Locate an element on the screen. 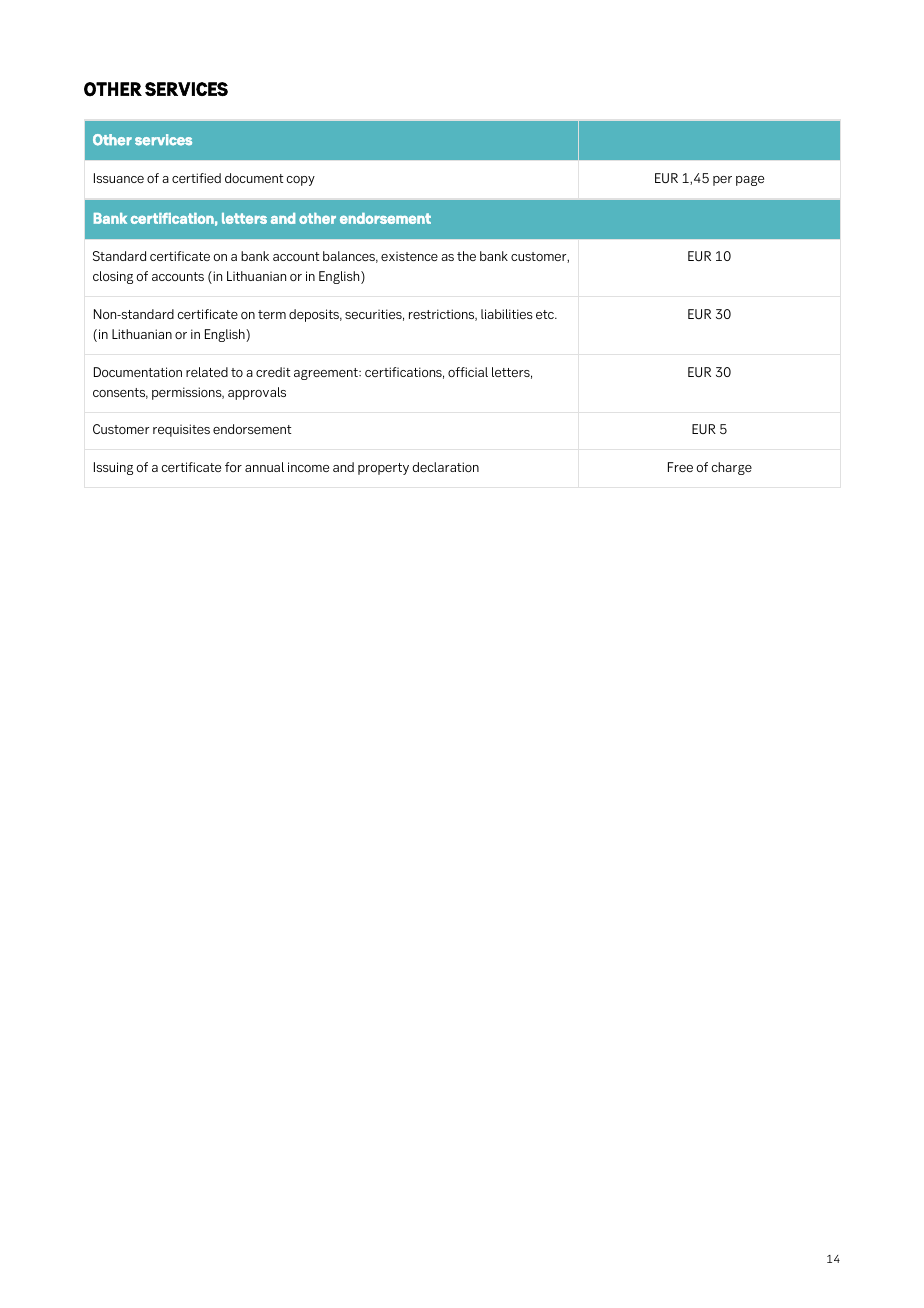  copy is located at coordinates (301, 181).
